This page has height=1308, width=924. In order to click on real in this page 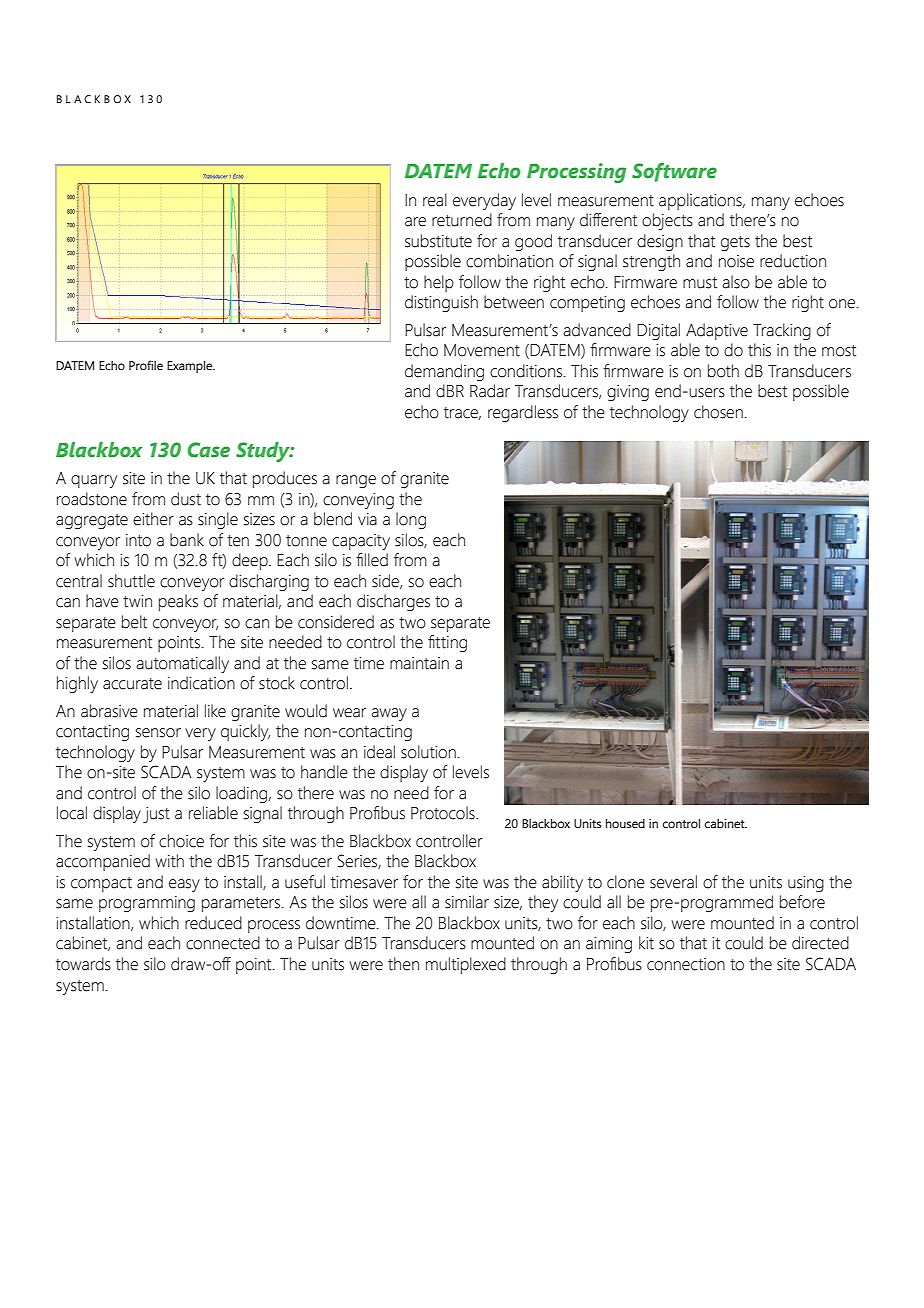, I will do `click(435, 200)`.
